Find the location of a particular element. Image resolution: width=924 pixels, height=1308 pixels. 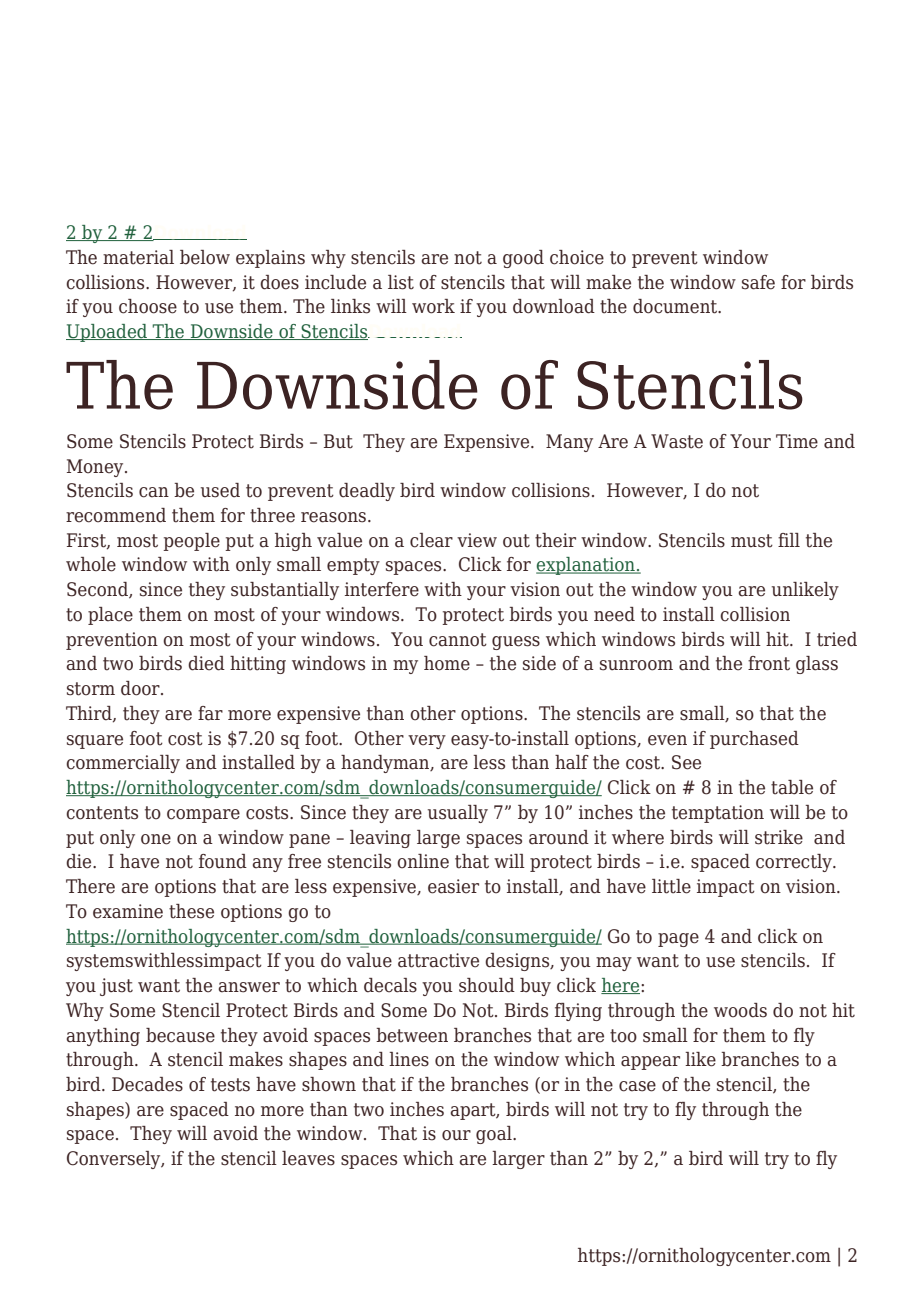

people is located at coordinates (191, 542).
